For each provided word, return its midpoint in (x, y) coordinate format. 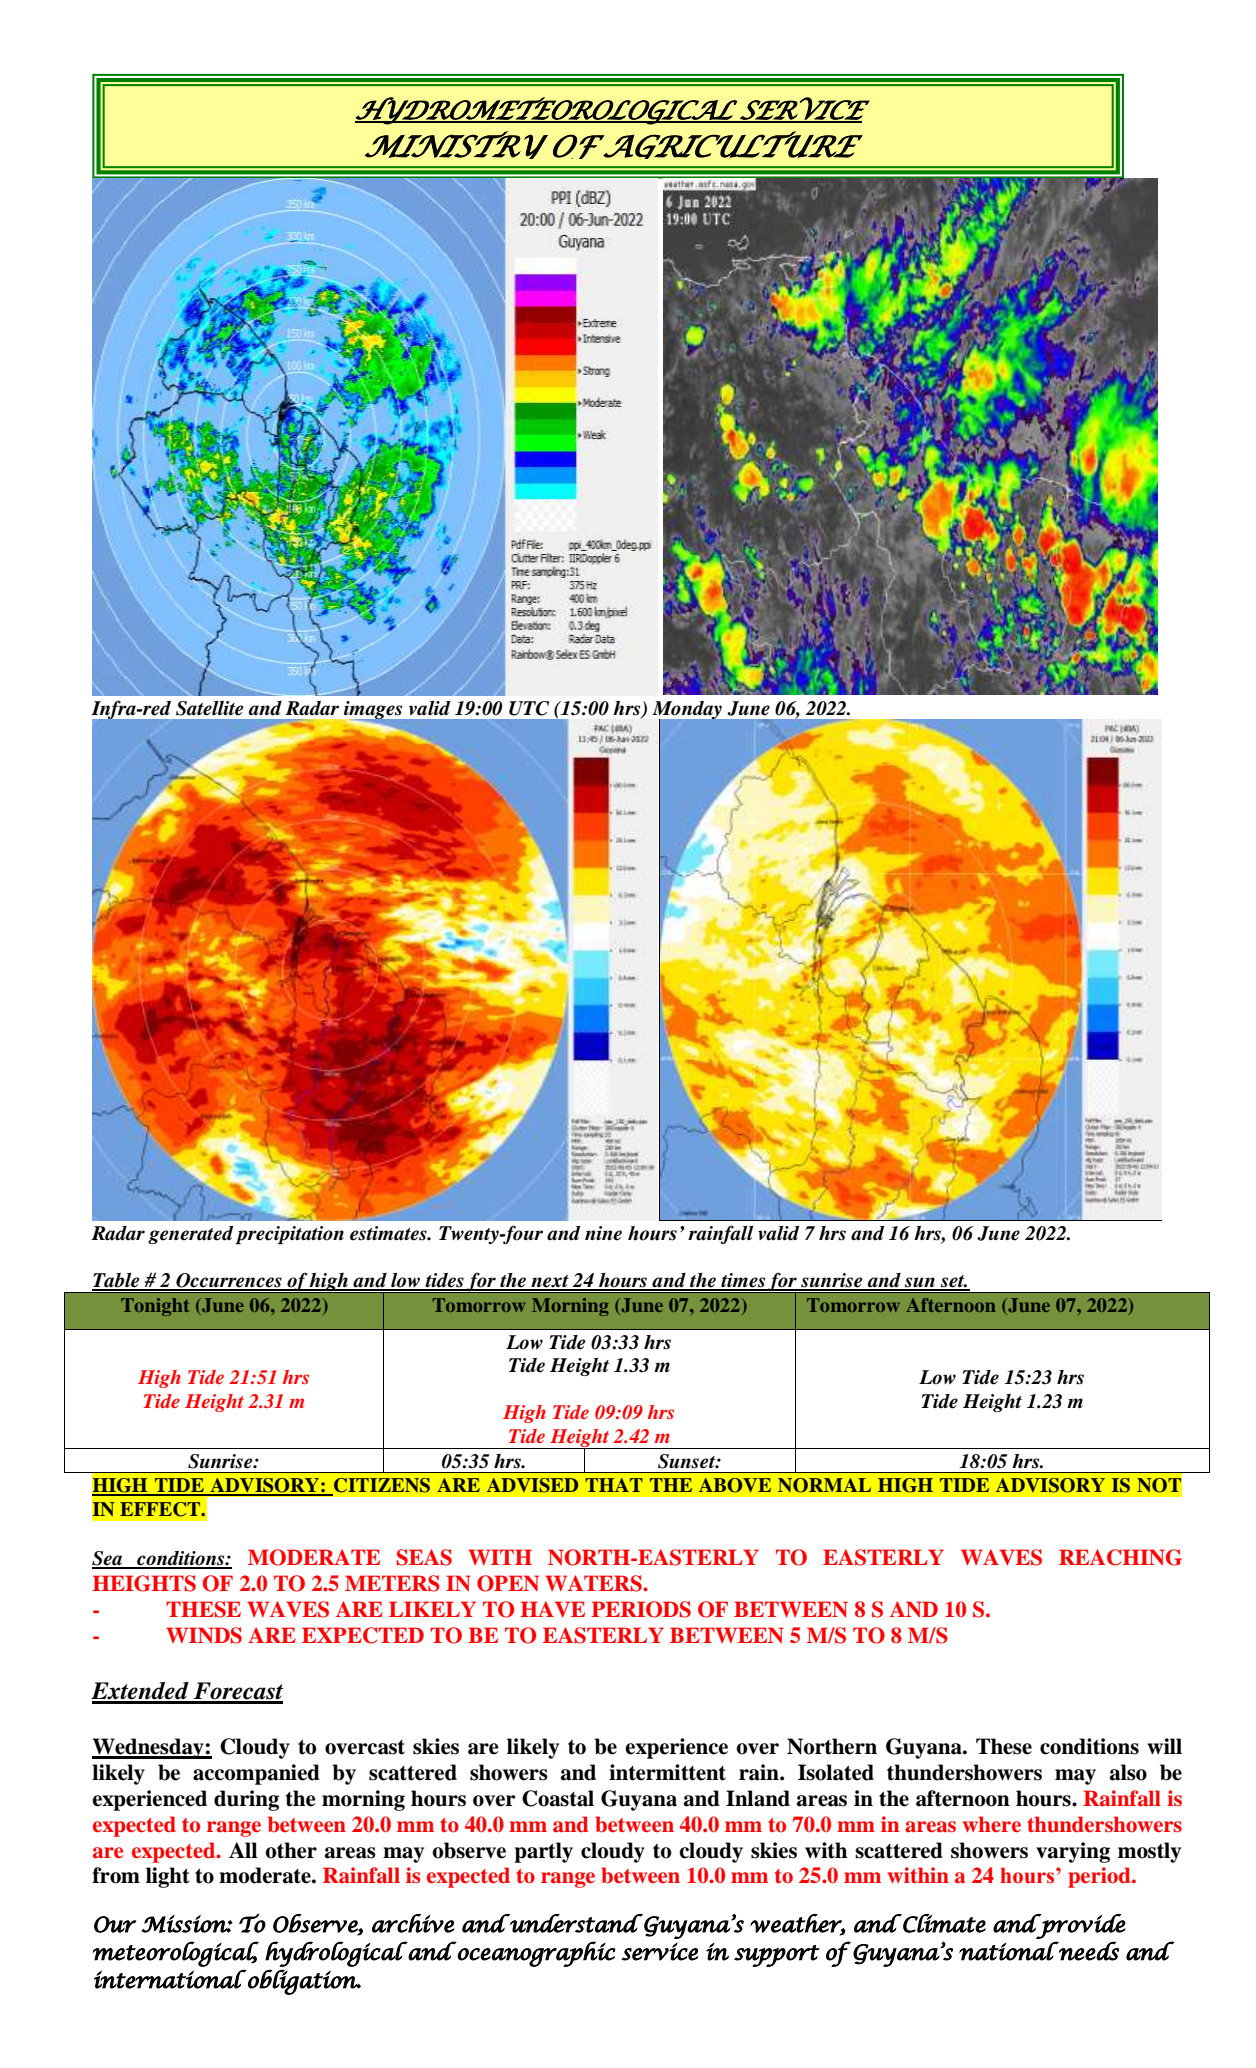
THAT (614, 1485)
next (550, 1282)
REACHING (1120, 1557)
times (743, 1281)
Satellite (210, 708)
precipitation (289, 1235)
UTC (529, 708)
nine (603, 1233)
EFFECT (161, 1509)
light (168, 1877)
